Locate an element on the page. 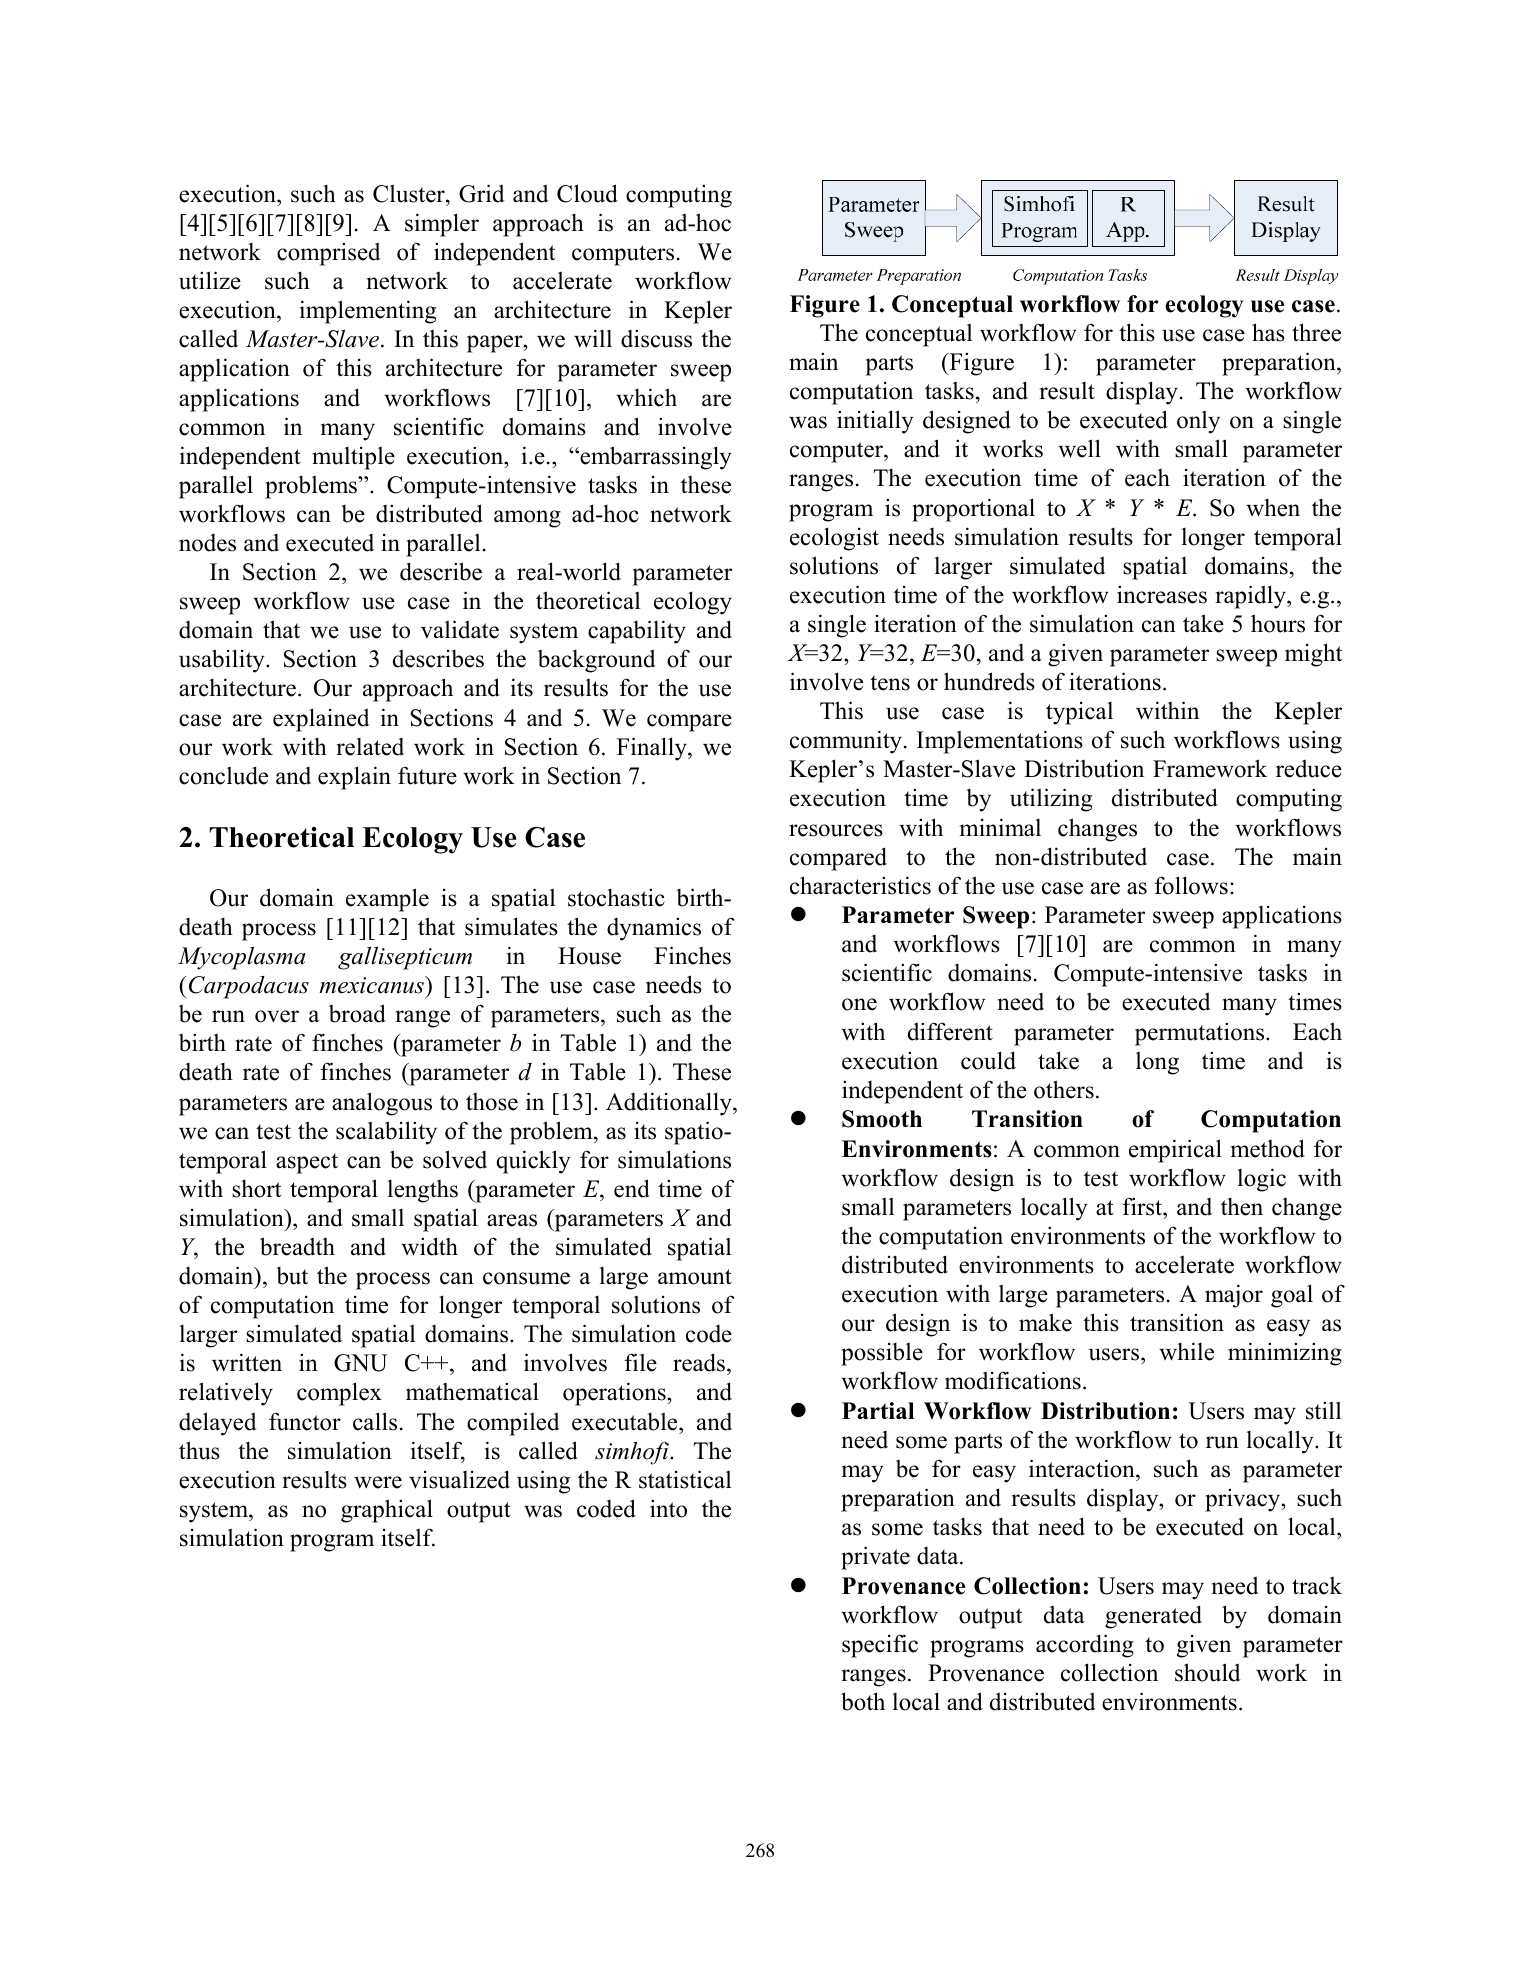  dynamics is located at coordinates (654, 929).
